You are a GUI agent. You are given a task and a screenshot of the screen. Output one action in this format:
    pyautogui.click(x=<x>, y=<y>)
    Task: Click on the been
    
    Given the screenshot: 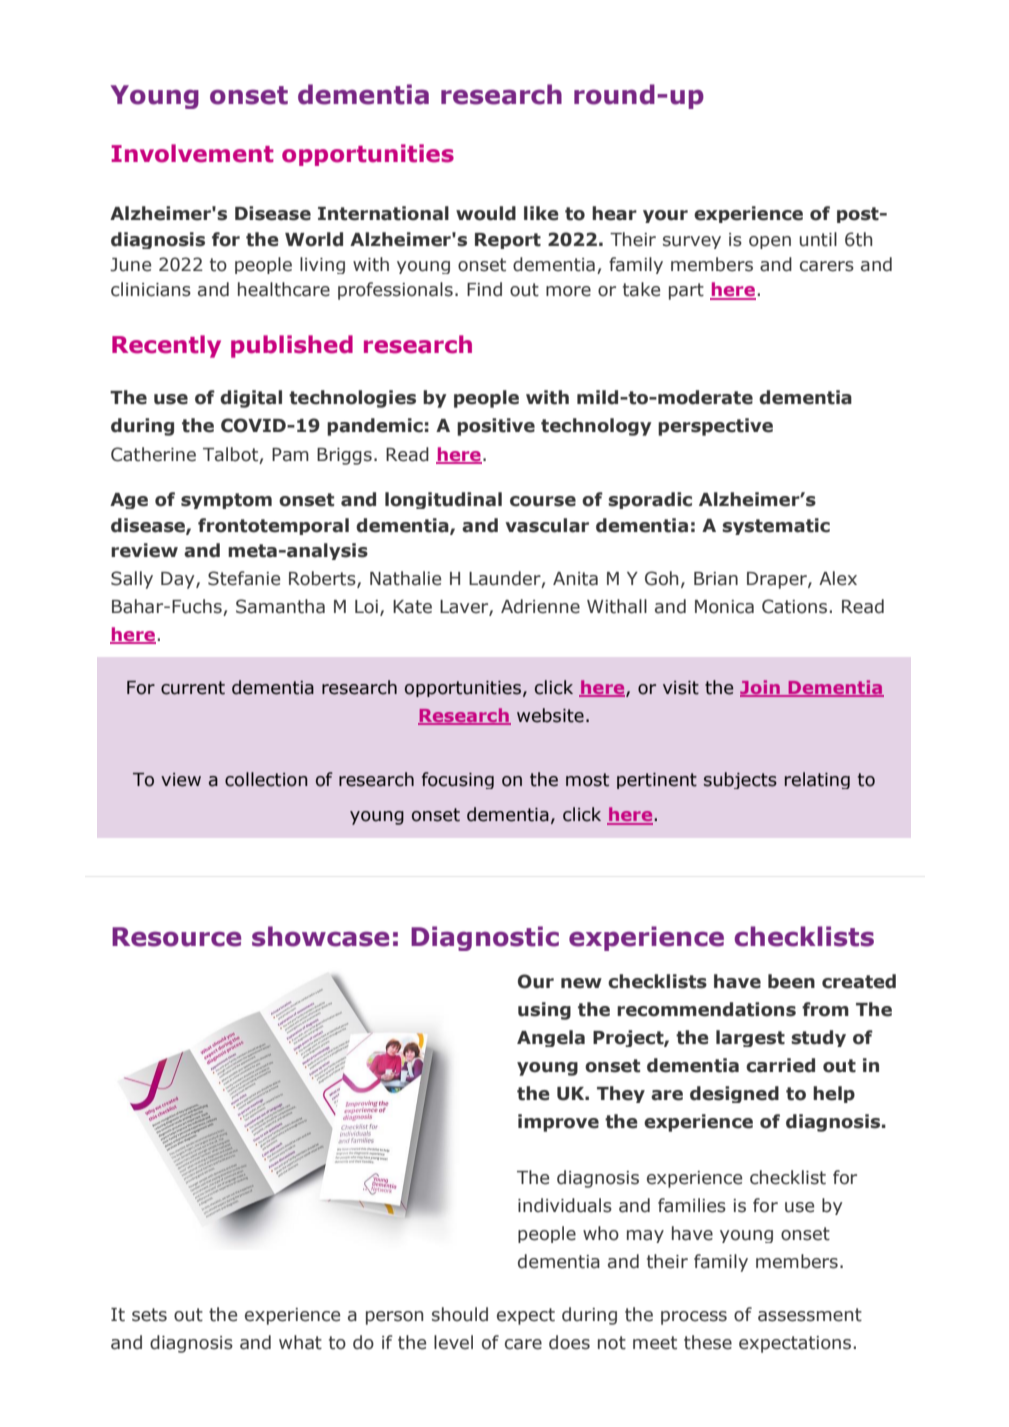 What is the action you would take?
    pyautogui.click(x=791, y=981)
